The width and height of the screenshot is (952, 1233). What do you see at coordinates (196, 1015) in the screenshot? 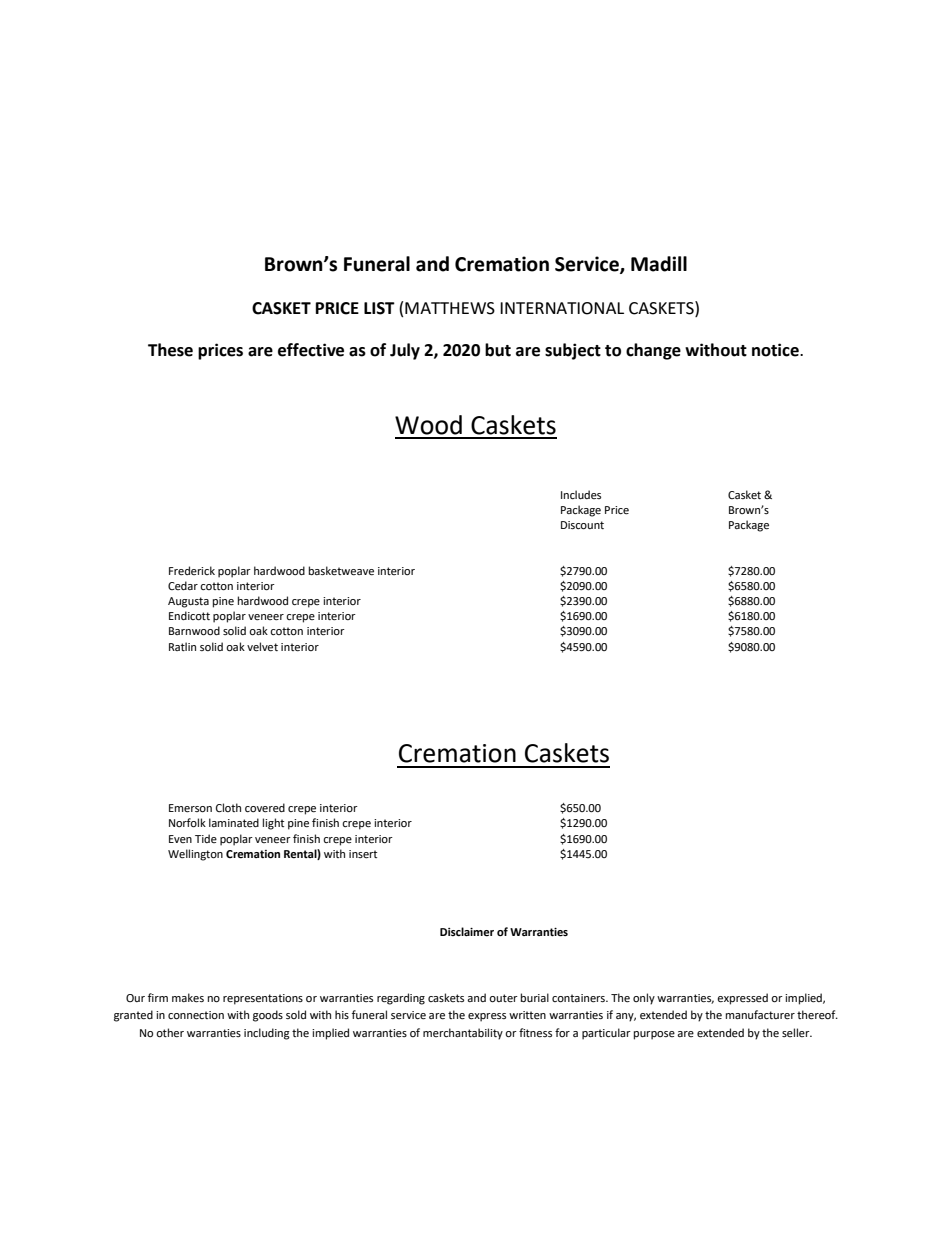
I see `connection` at bounding box center [196, 1015].
